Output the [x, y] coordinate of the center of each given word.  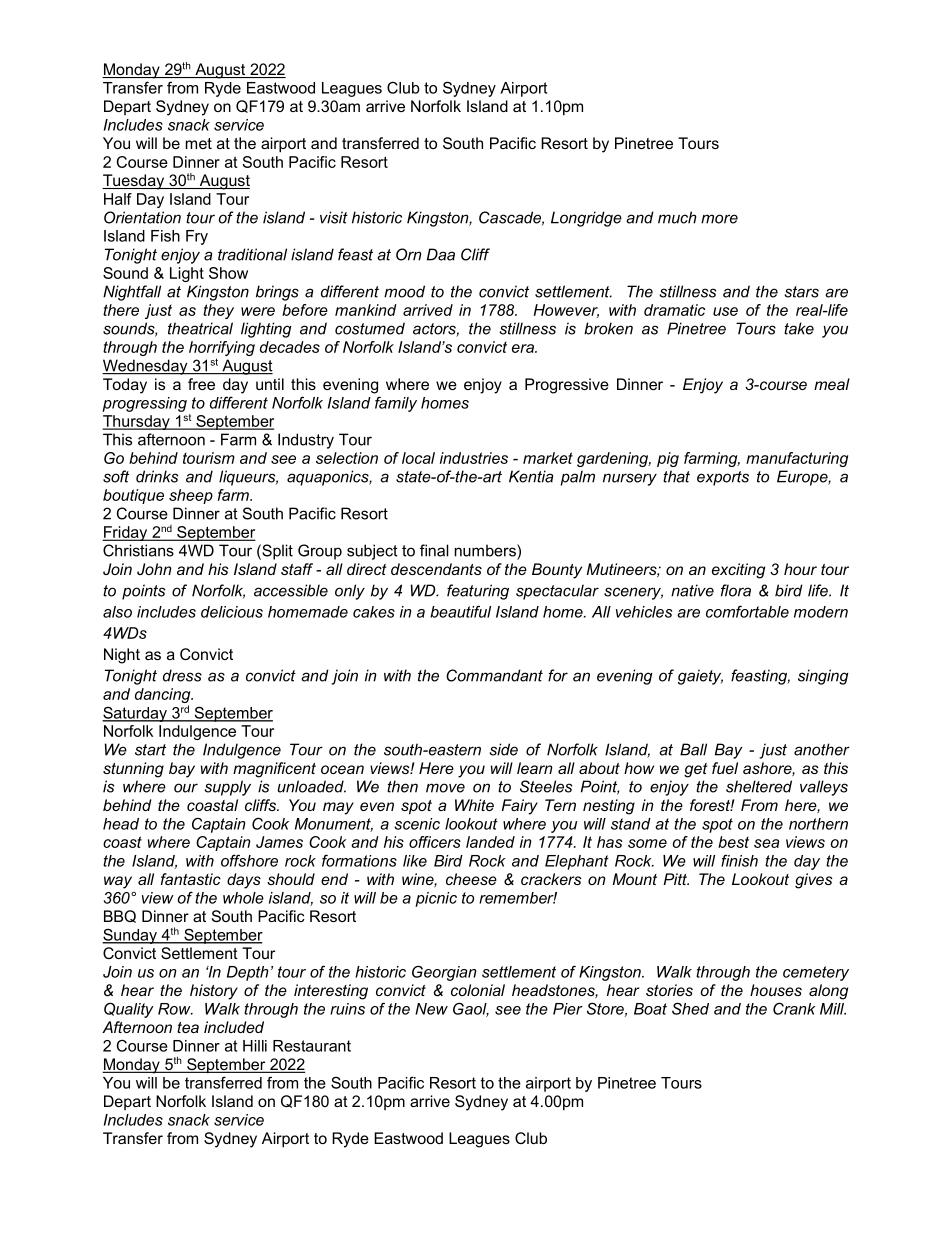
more [719, 219]
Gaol [471, 1009]
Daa [441, 254]
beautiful [460, 611]
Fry [197, 237]
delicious [232, 612]
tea [188, 1027]
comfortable [747, 611]
